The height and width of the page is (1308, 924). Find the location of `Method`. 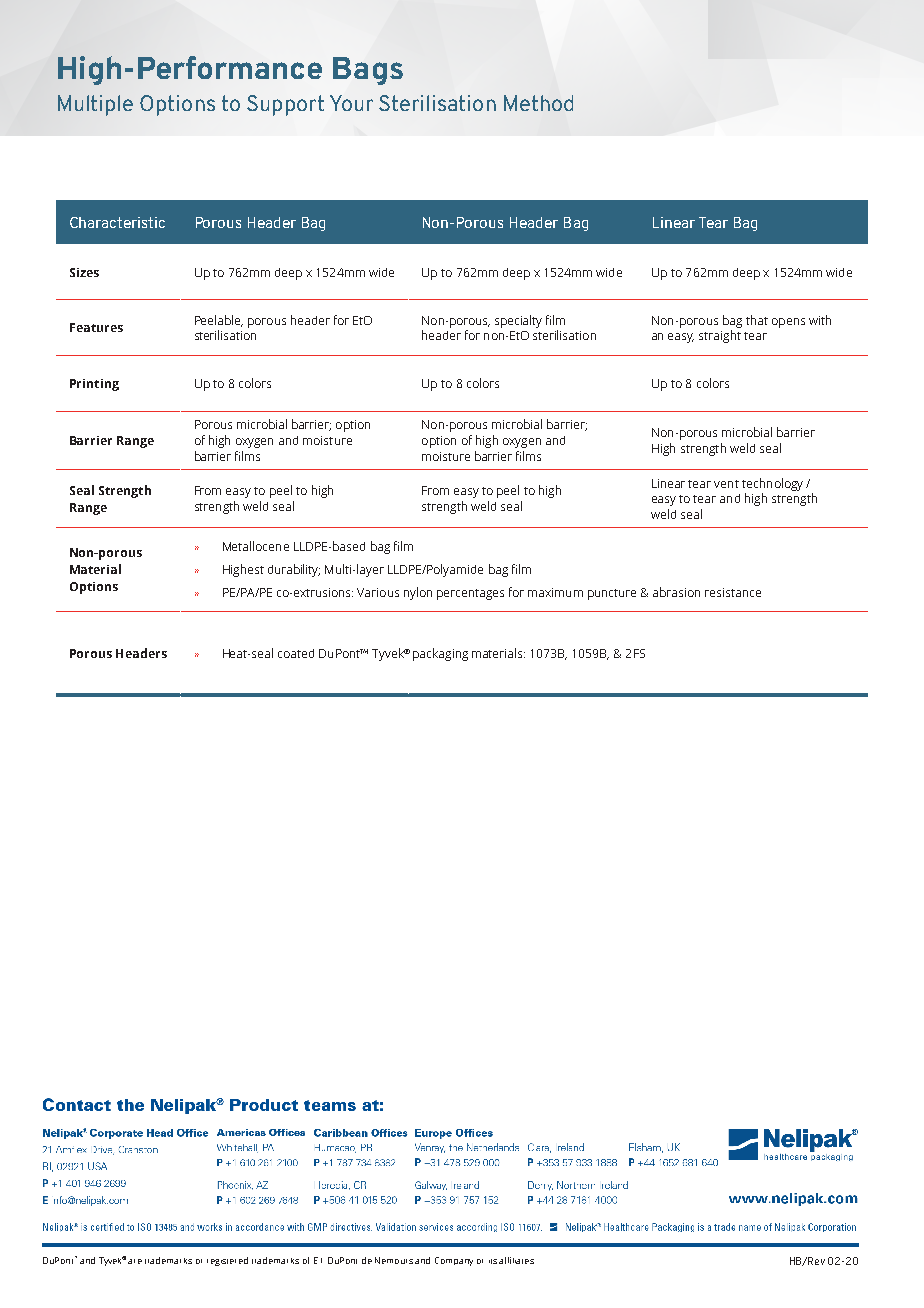

Method is located at coordinates (538, 103).
